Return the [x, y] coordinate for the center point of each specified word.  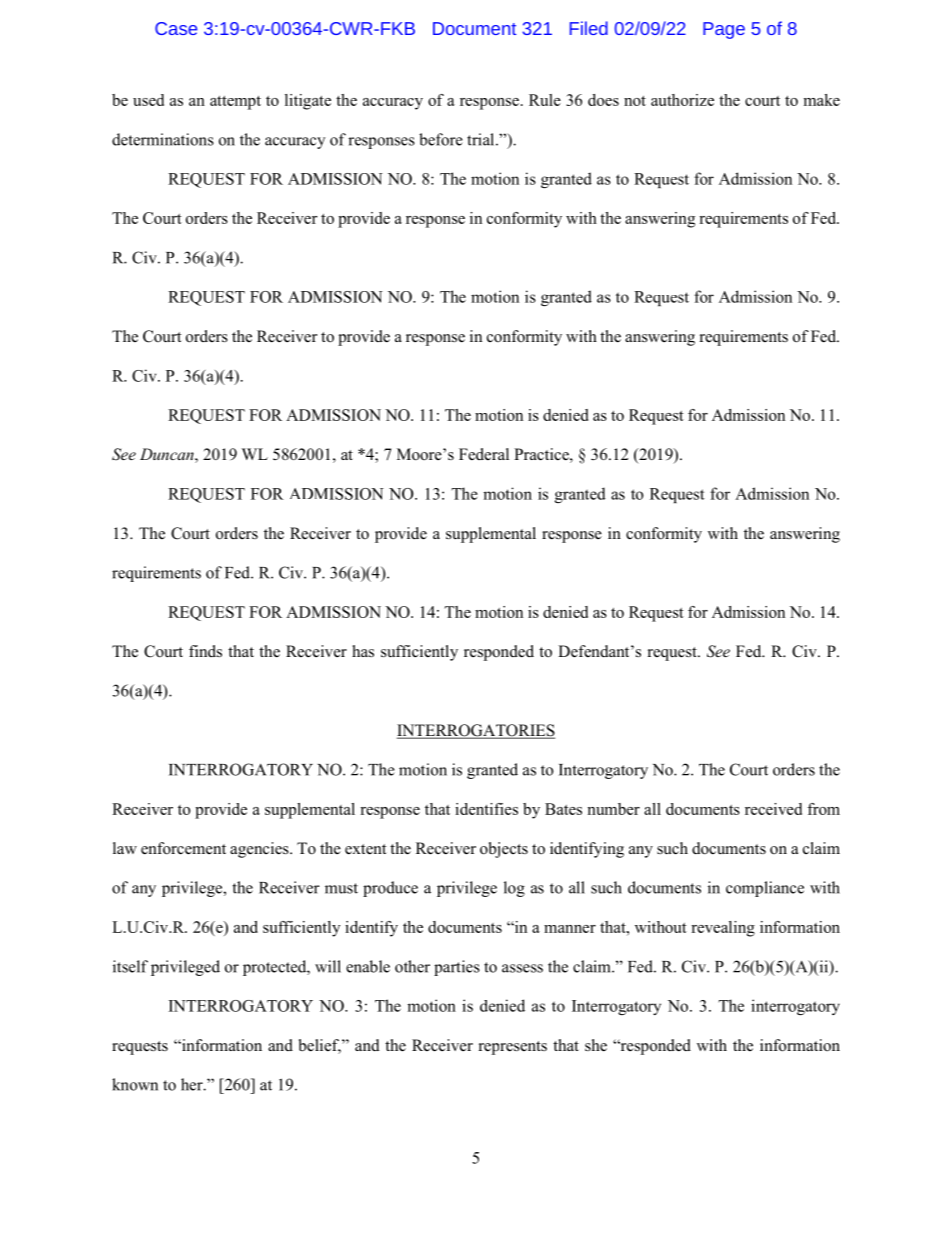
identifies [486, 809]
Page [724, 30]
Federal [484, 454]
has [363, 651]
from [823, 809]
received [773, 809]
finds [205, 651]
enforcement [183, 848]
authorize [682, 100]
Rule [545, 100]
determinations [163, 139]
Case [176, 28]
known [135, 1084]
